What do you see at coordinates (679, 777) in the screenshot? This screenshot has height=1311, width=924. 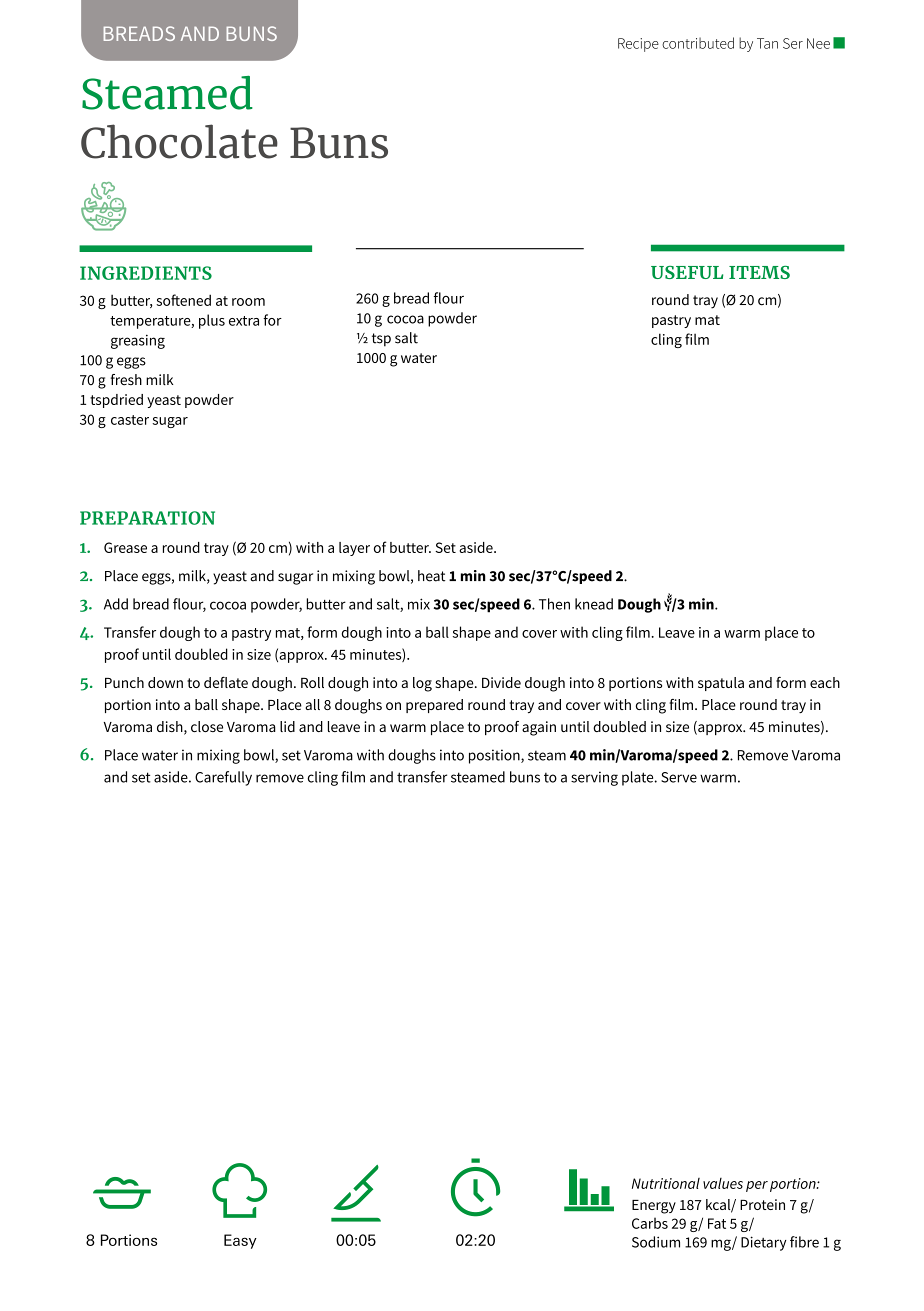 I see `Serve` at bounding box center [679, 777].
